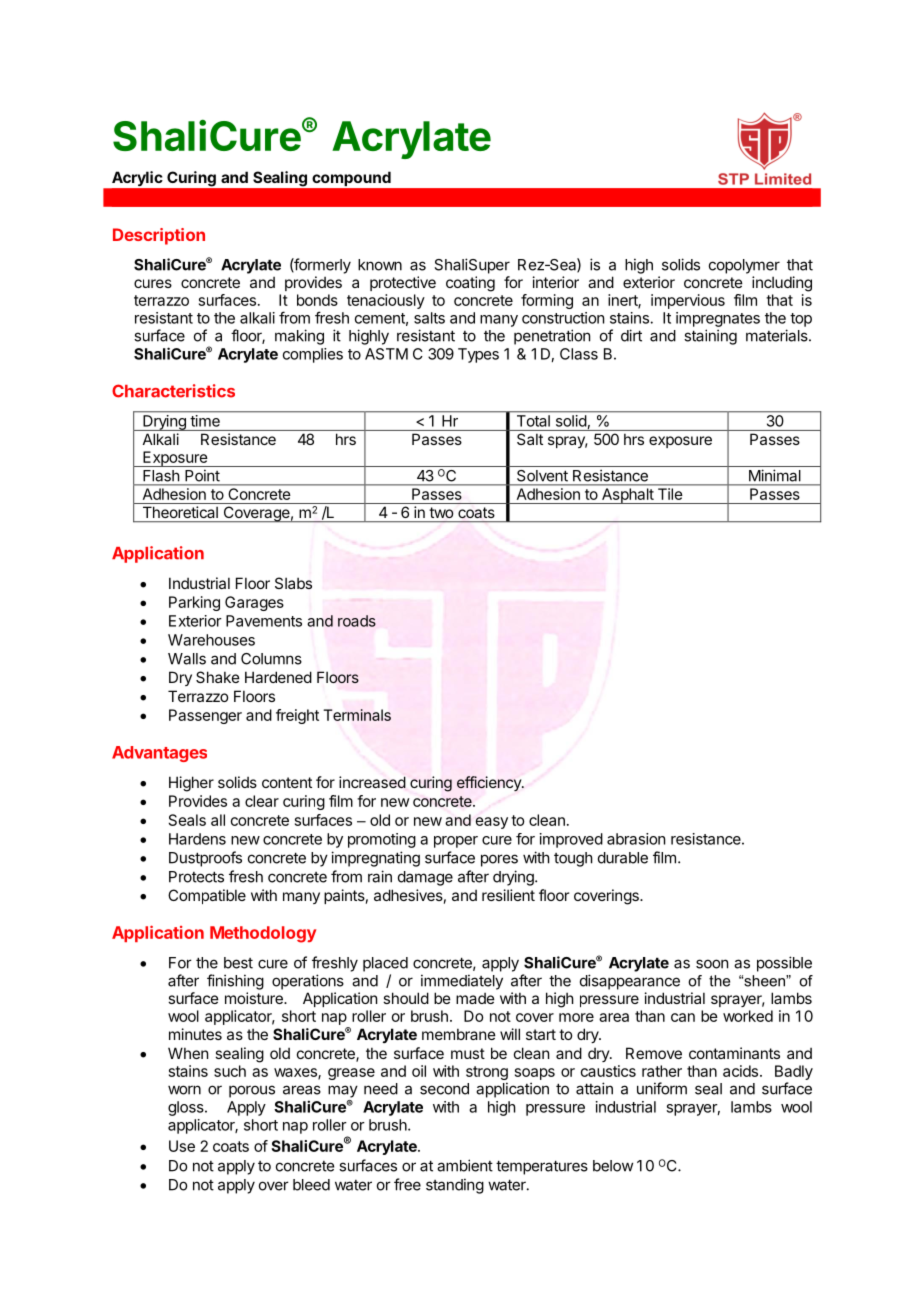 This screenshot has height=1308, width=924. Describe the element at coordinates (293, 583) in the screenshot. I see `Slabs` at that location.
